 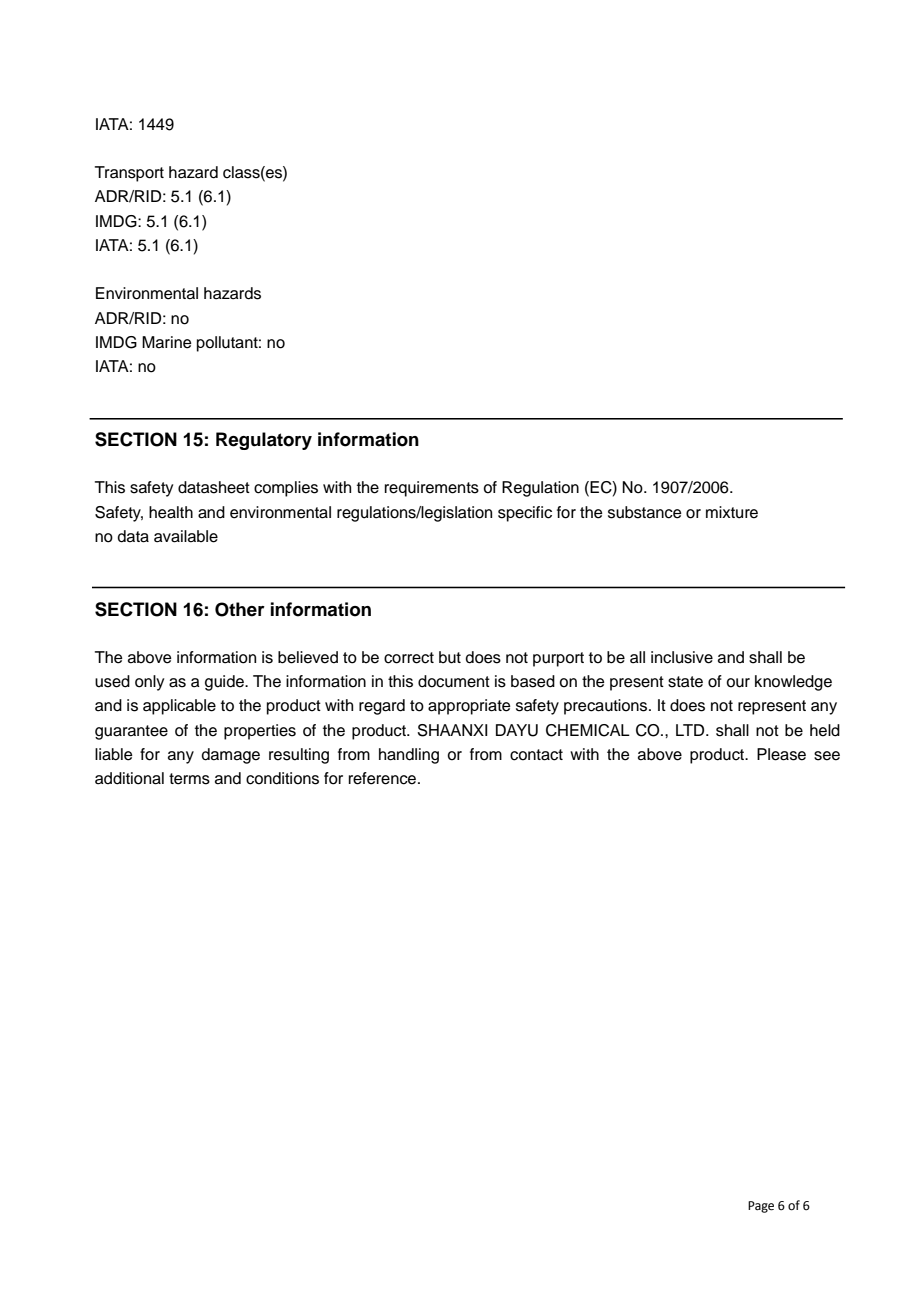 What do you see at coordinates (761, 1207) in the screenshot?
I see `Page` at bounding box center [761, 1207].
